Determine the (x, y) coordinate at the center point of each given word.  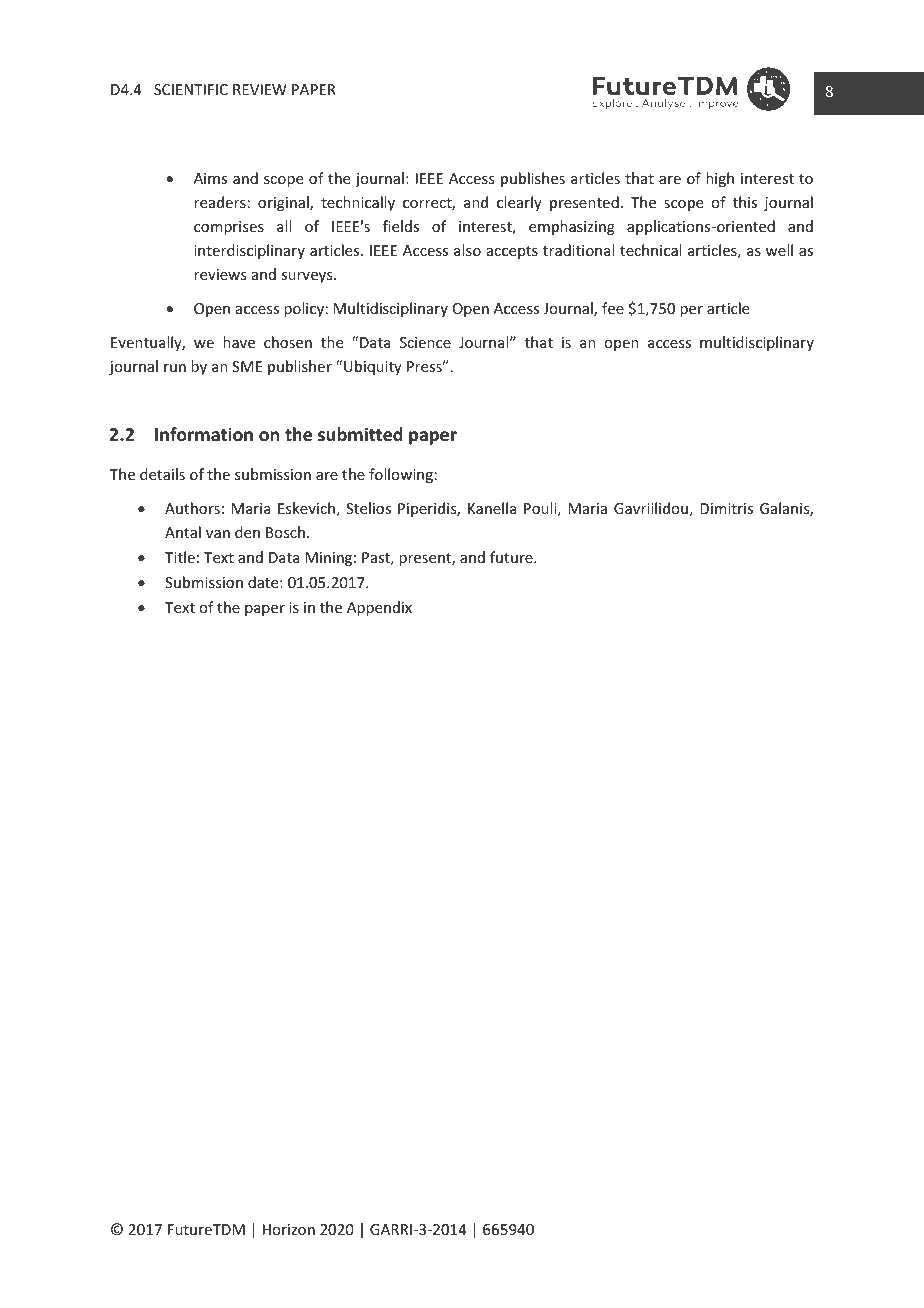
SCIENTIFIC (191, 89)
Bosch (285, 532)
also (467, 250)
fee (613, 308)
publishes (533, 179)
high (720, 179)
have (239, 342)
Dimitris (726, 508)
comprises (229, 228)
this (745, 202)
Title (180, 557)
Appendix (379, 608)
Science (425, 342)
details (162, 474)
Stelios (368, 508)
